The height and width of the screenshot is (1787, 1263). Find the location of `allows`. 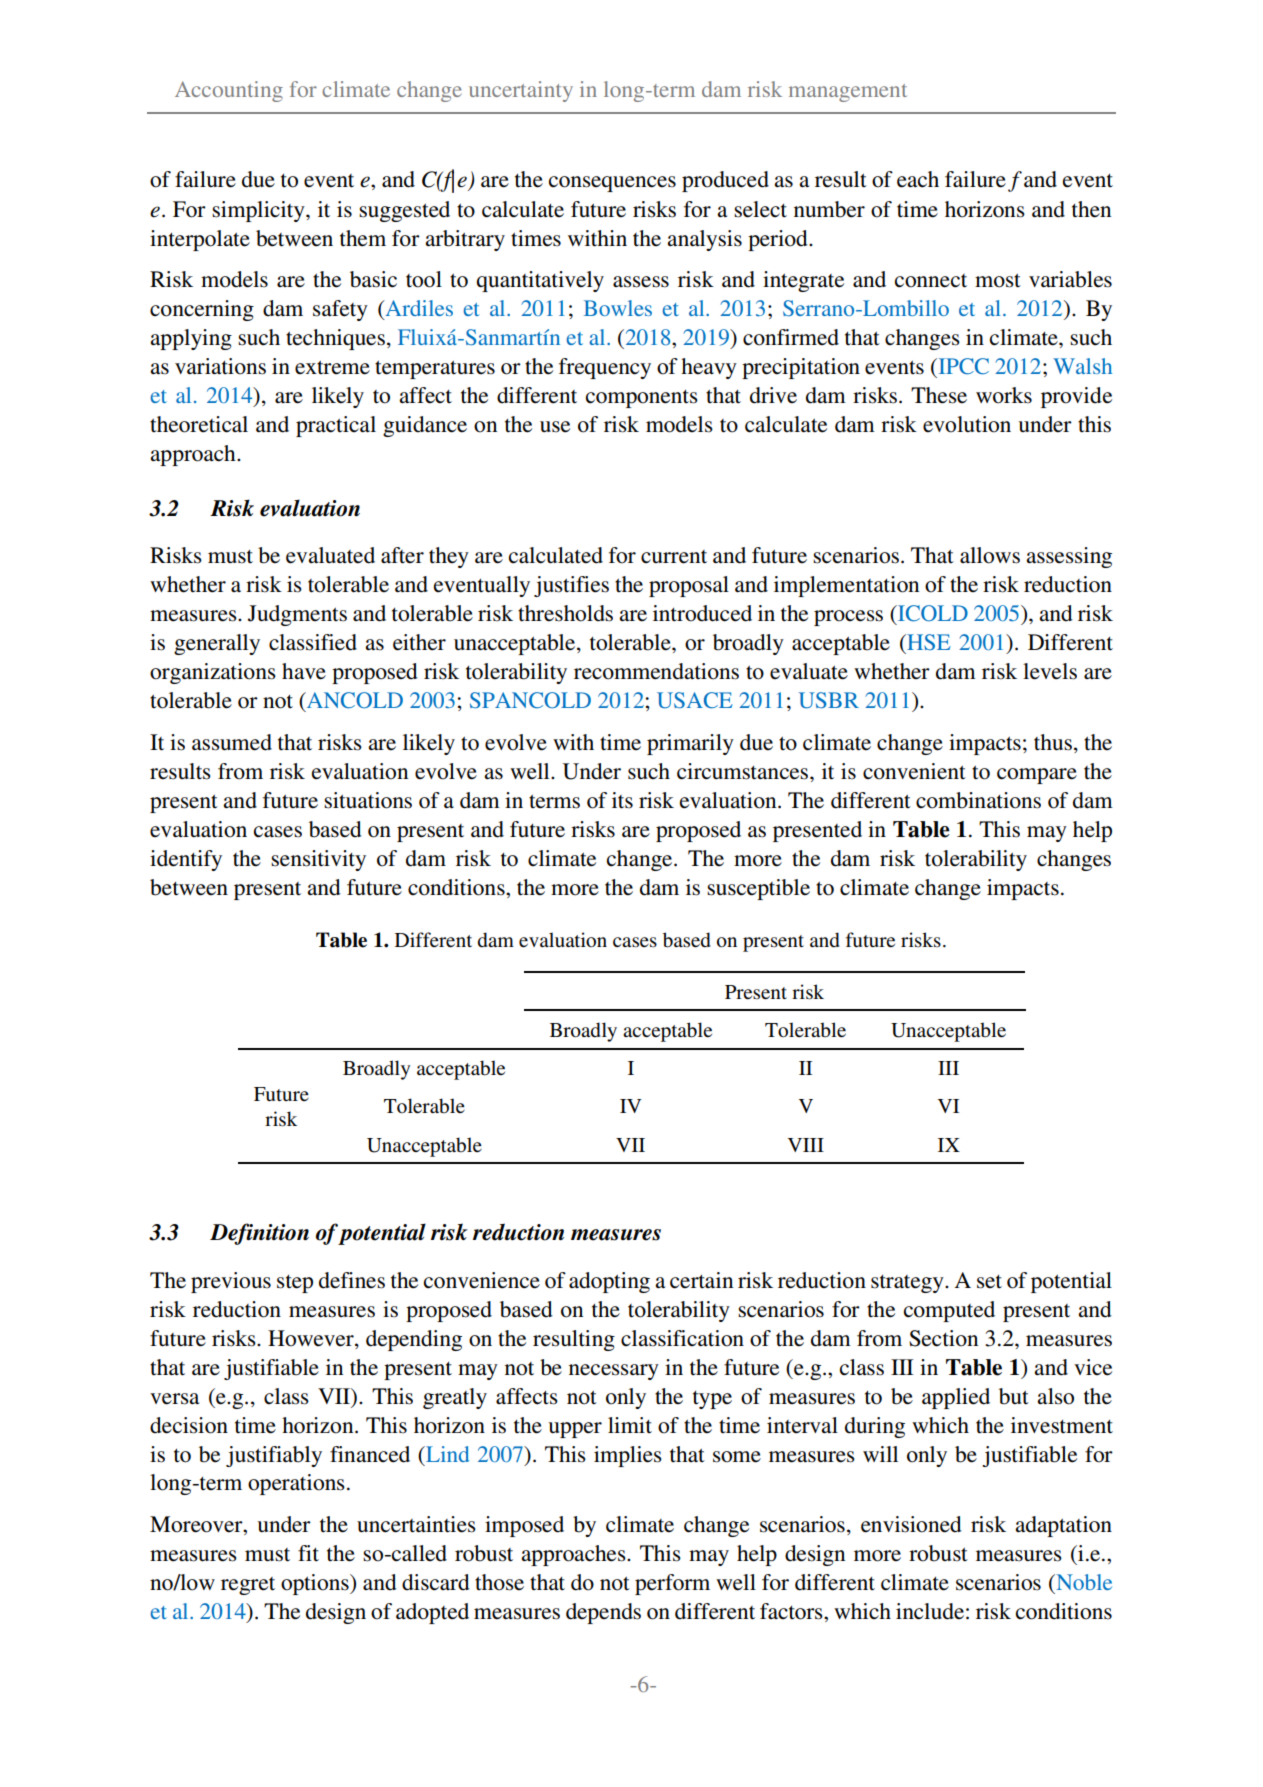

allows is located at coordinates (990, 555).
